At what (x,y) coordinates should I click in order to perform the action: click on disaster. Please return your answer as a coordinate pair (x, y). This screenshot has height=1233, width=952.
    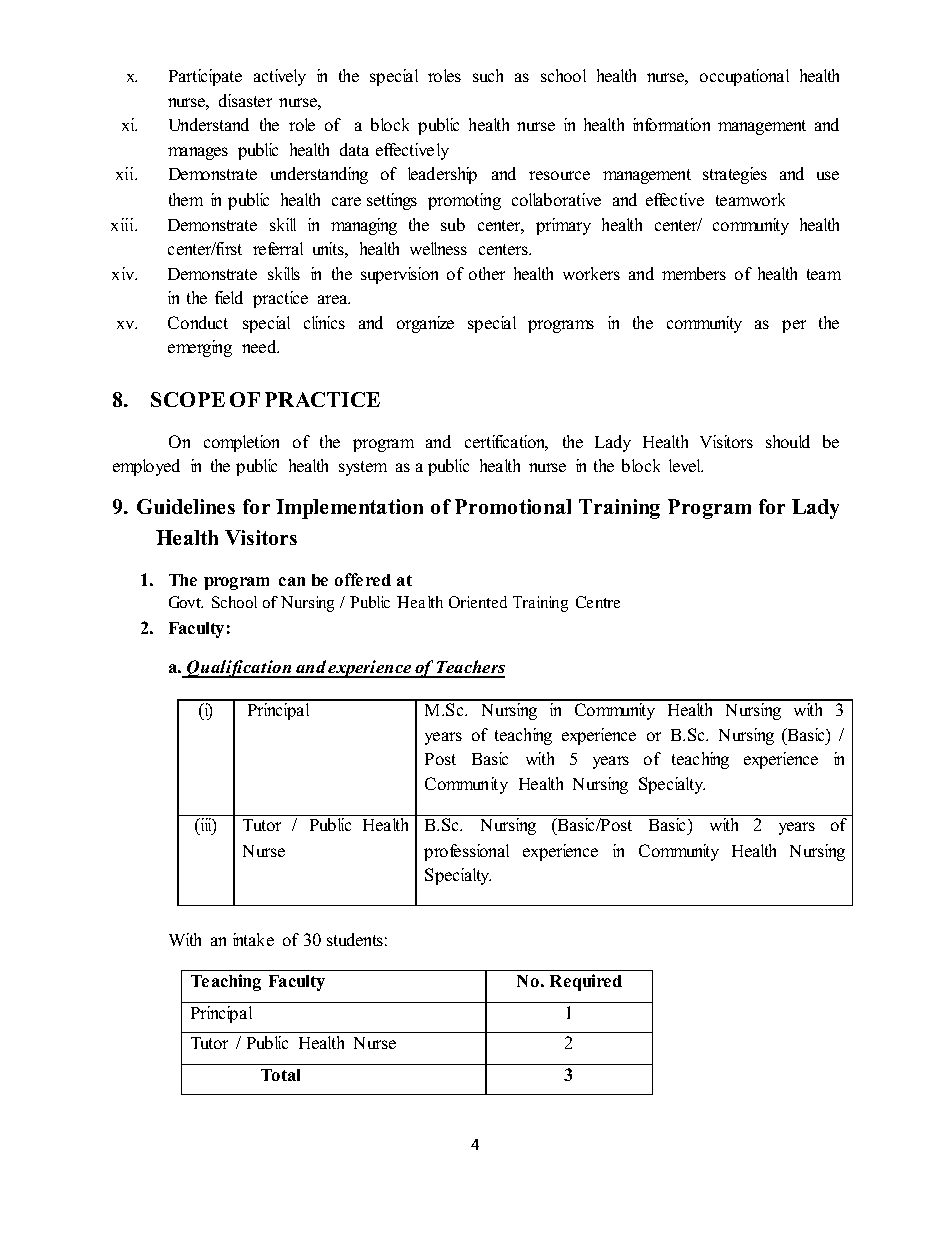
    Looking at the image, I should click on (245, 100).
